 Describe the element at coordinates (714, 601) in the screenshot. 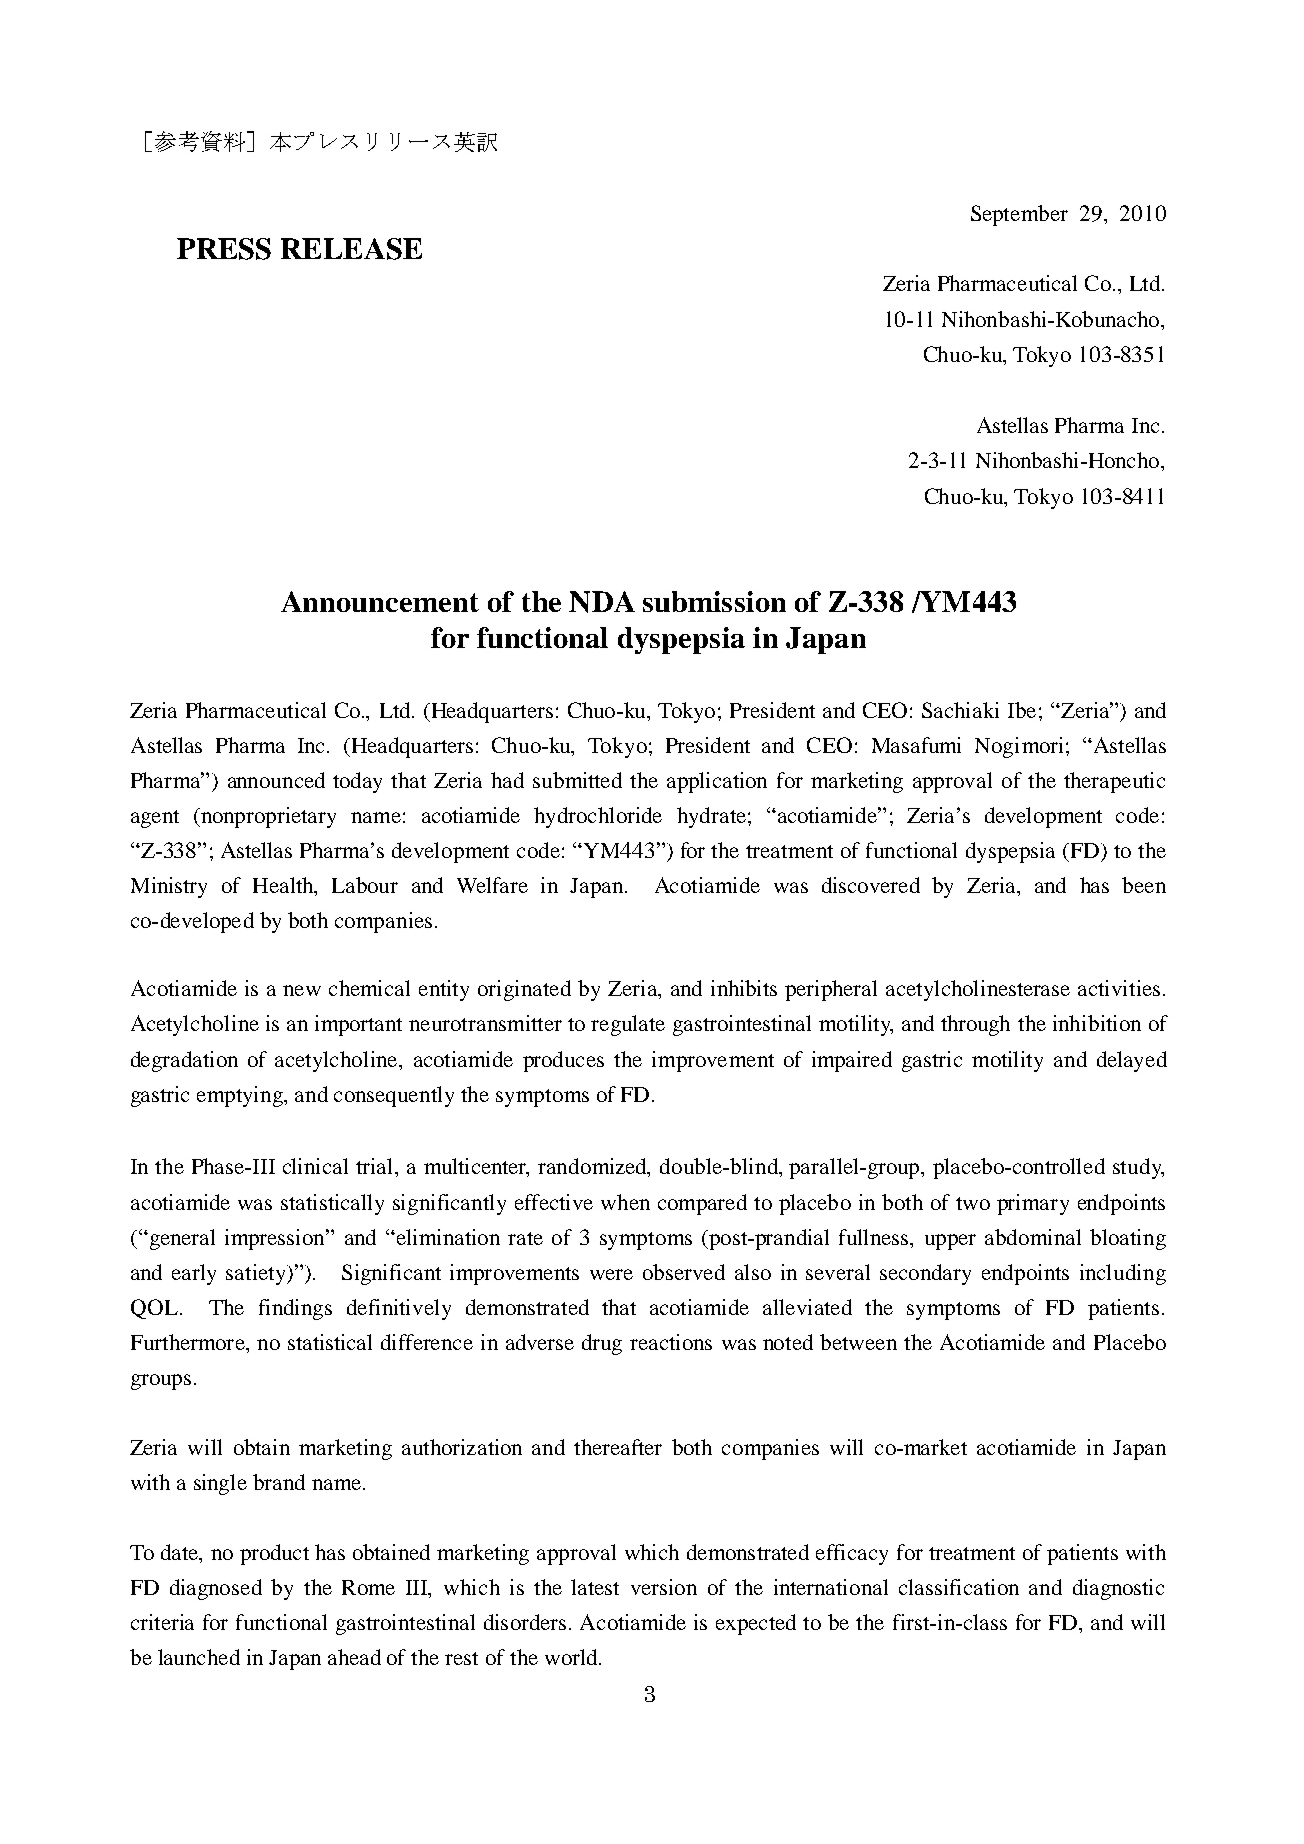

I see `submission` at that location.
